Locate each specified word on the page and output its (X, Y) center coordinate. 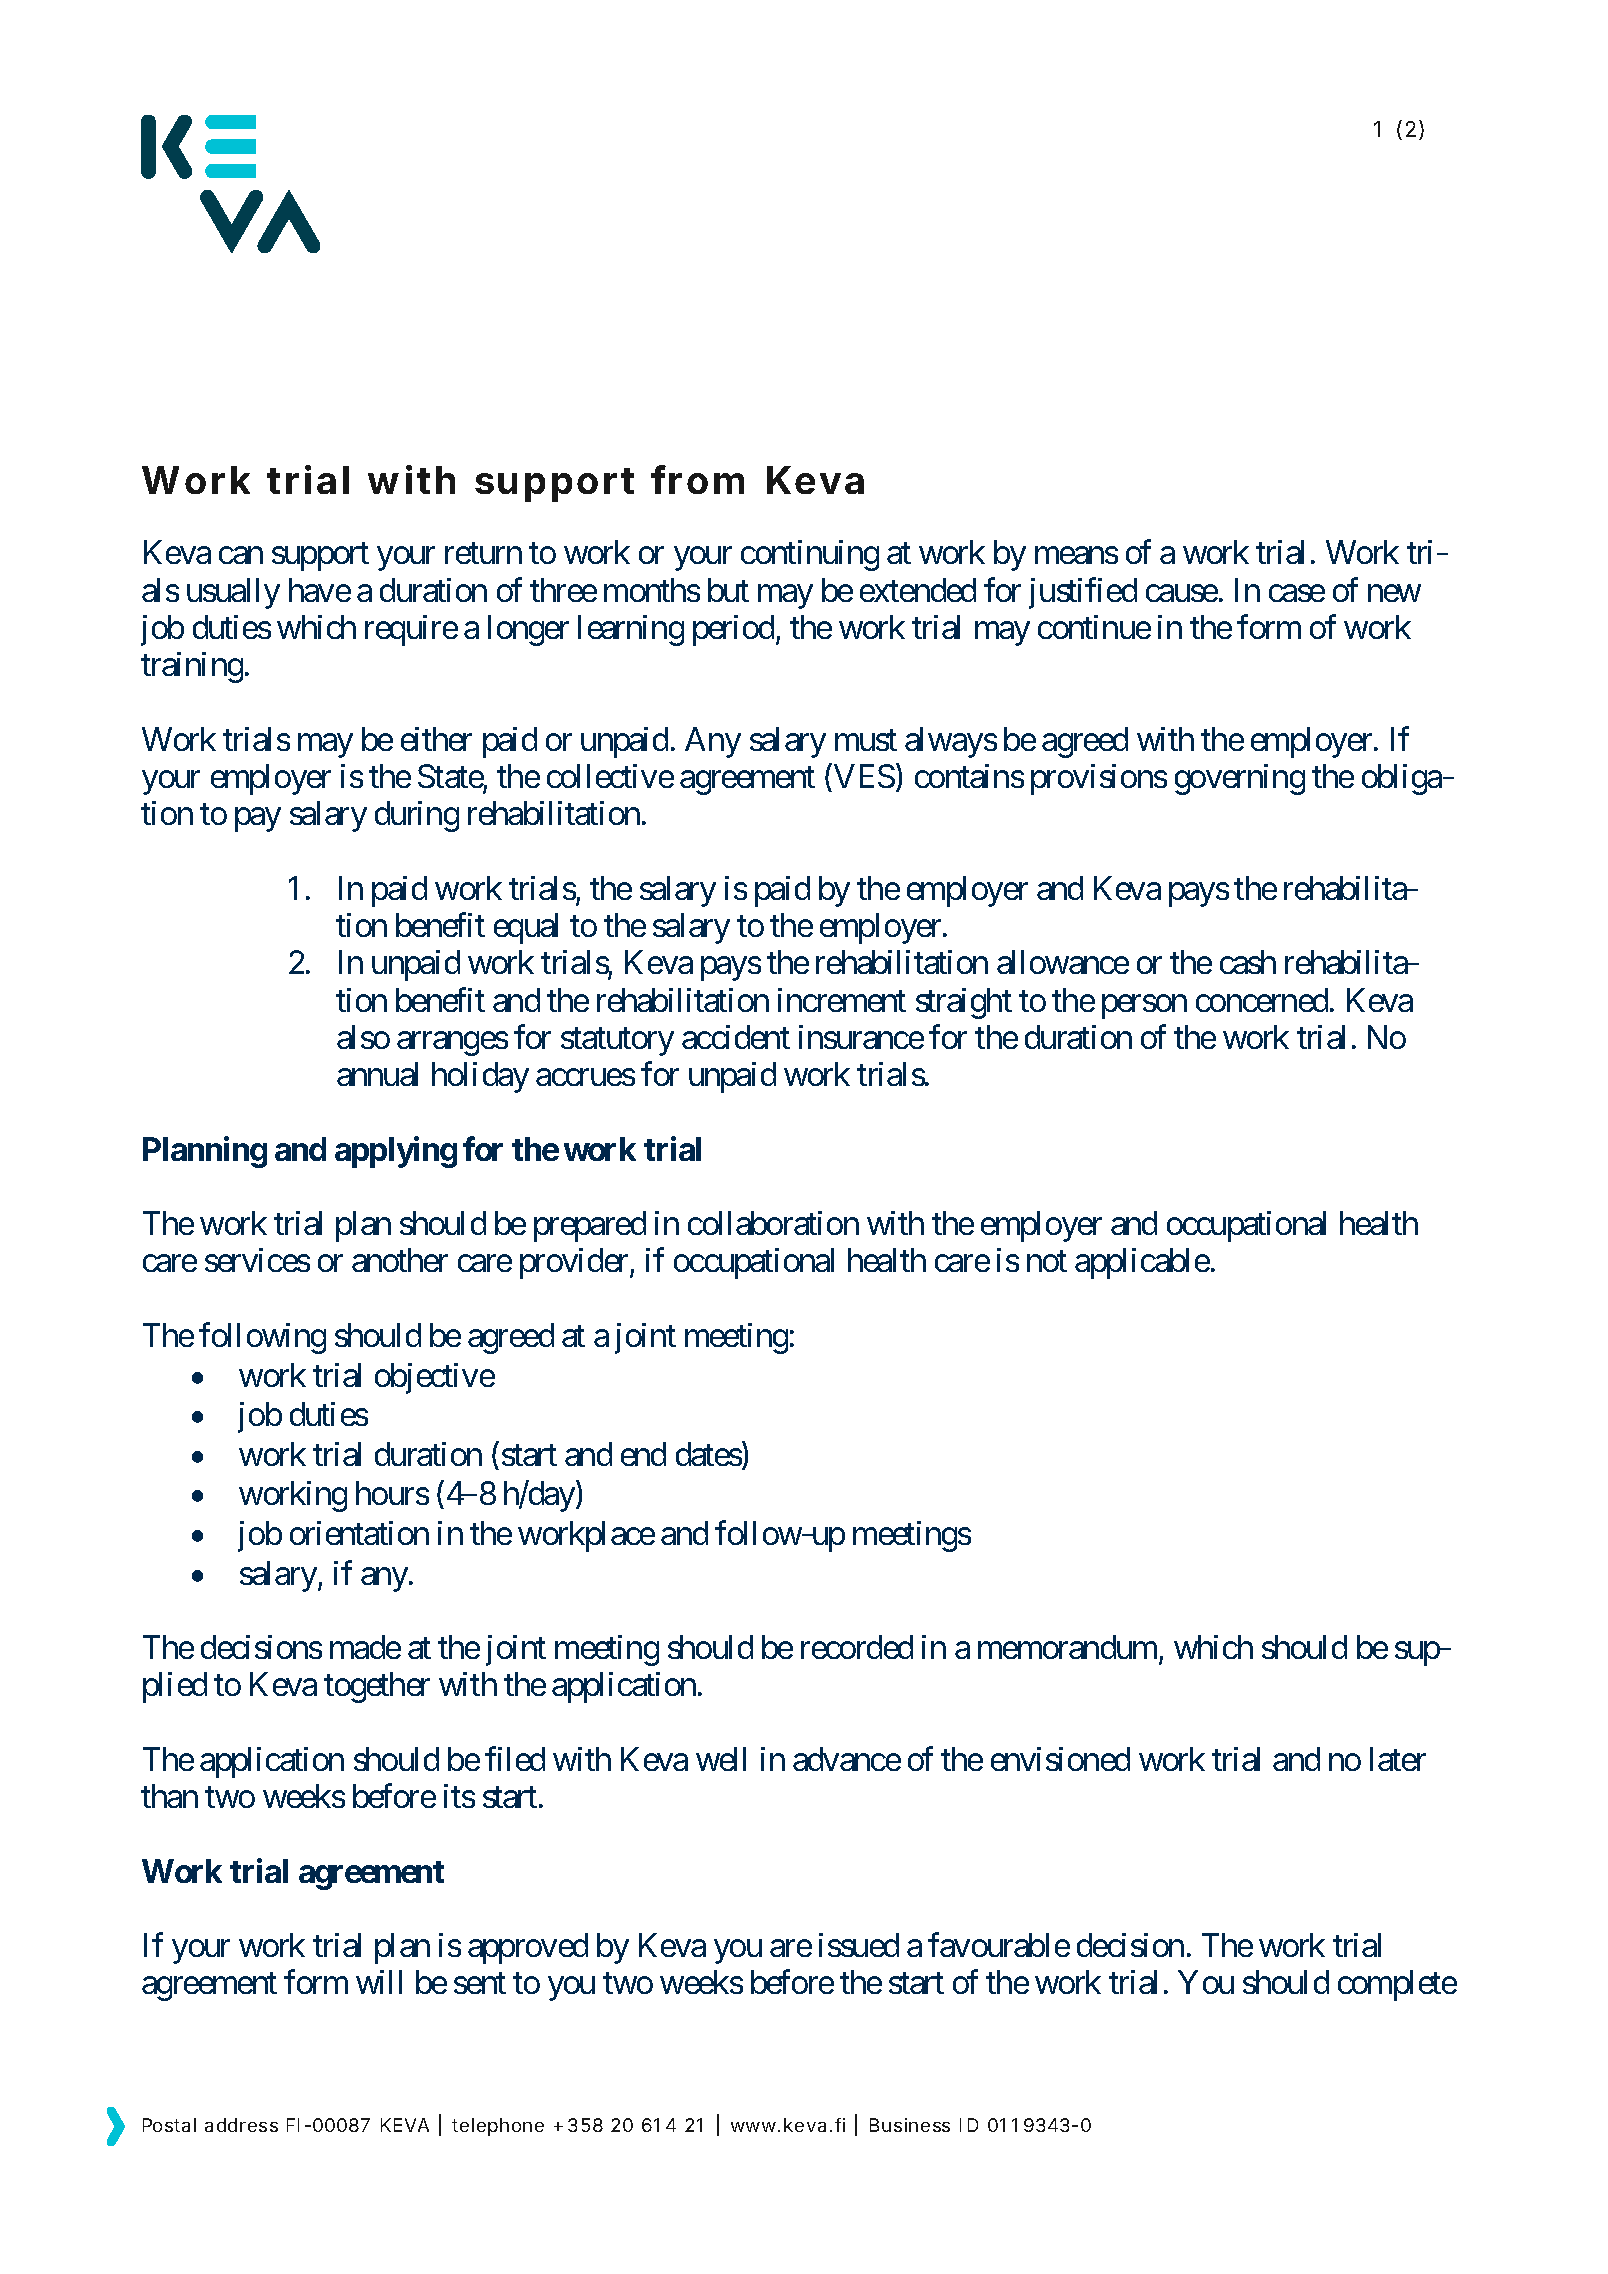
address (241, 2125)
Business (910, 2125)
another (400, 1260)
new (1394, 593)
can (241, 555)
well (721, 1759)
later (1398, 1759)
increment (842, 1000)
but (728, 590)
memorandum (1067, 1647)
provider (575, 1263)
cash (1248, 962)
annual (377, 1074)
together (377, 1687)
